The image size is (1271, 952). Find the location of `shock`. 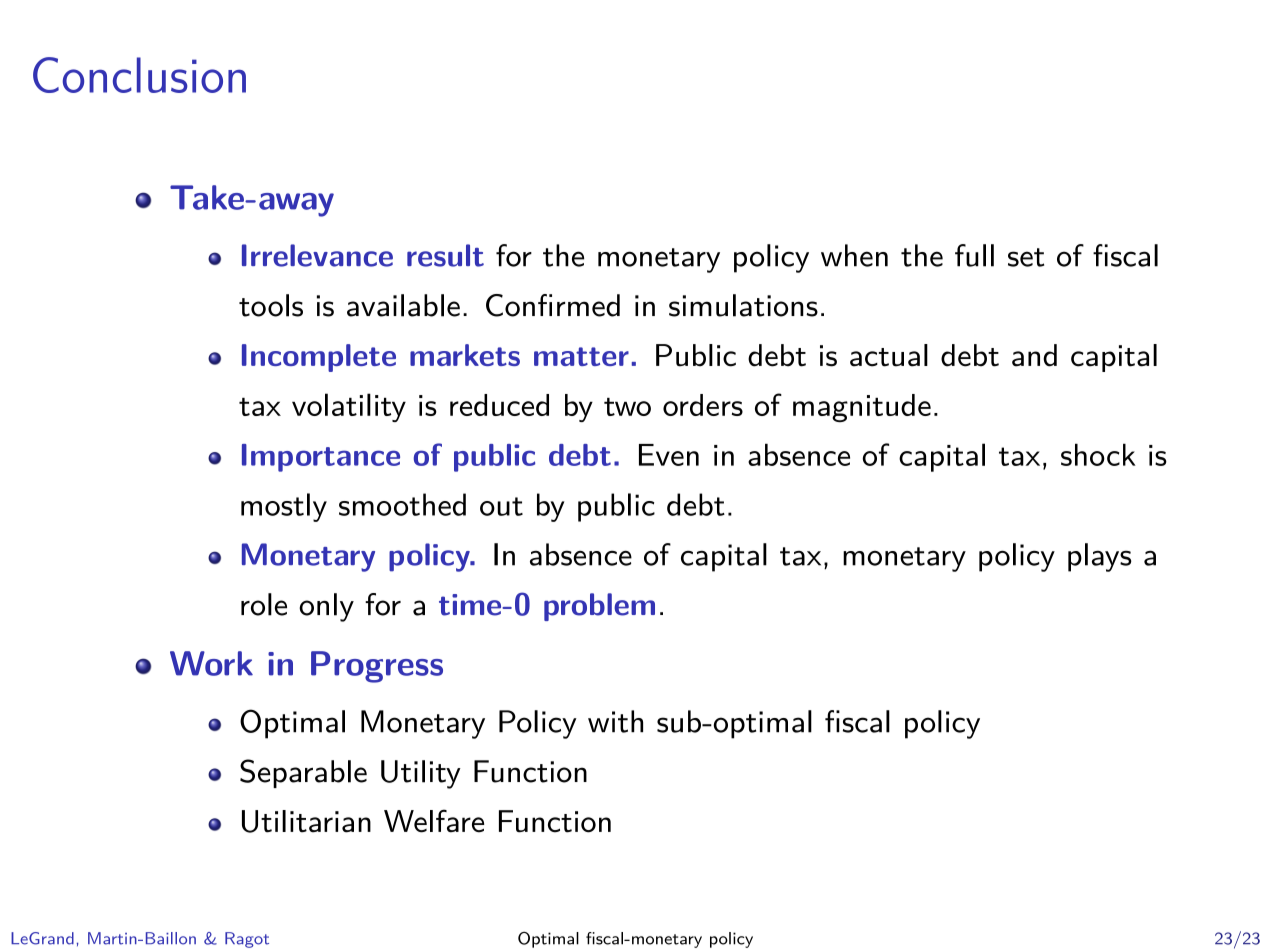

shock is located at coordinates (1098, 454).
